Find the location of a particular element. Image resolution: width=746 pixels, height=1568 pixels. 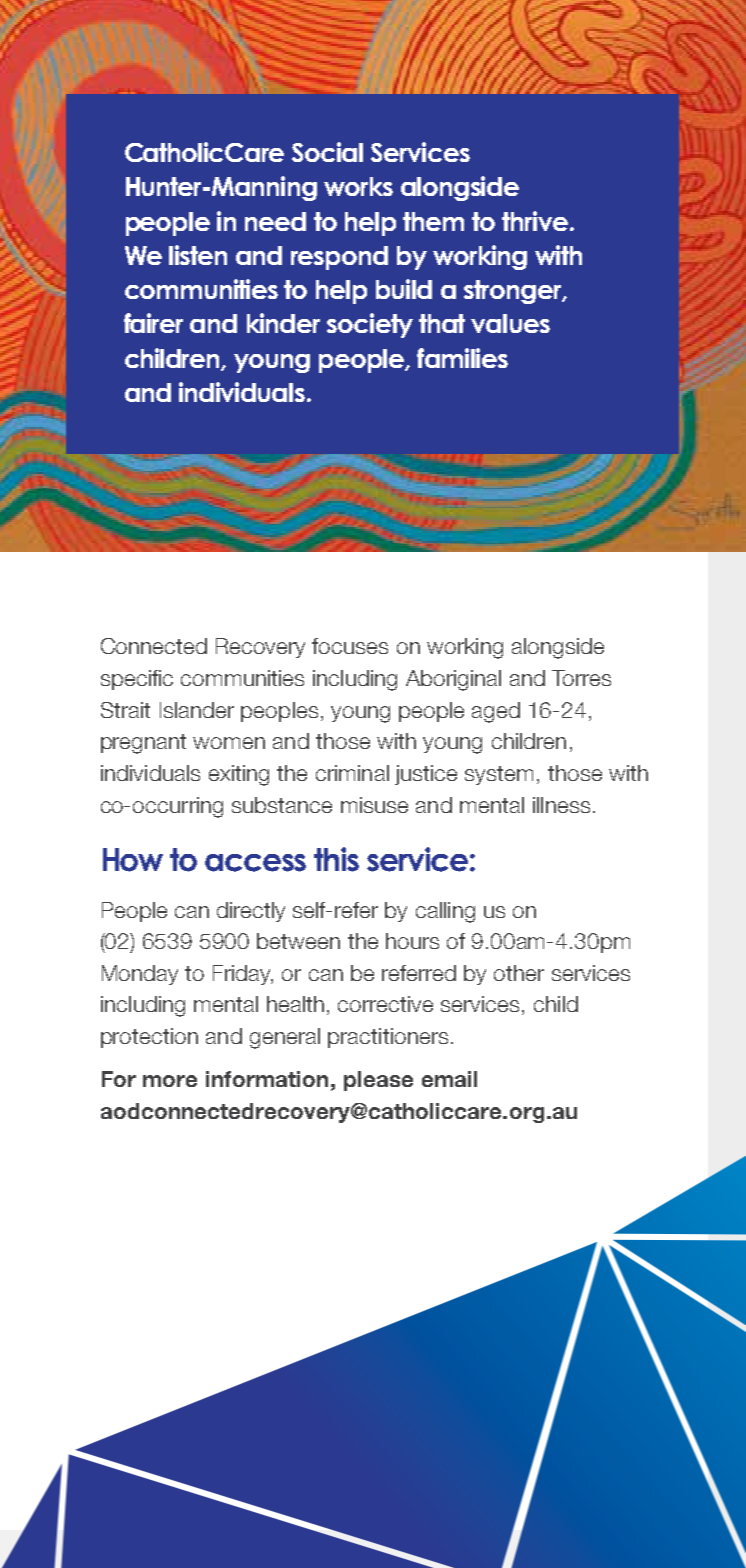

Torres is located at coordinates (581, 678).
